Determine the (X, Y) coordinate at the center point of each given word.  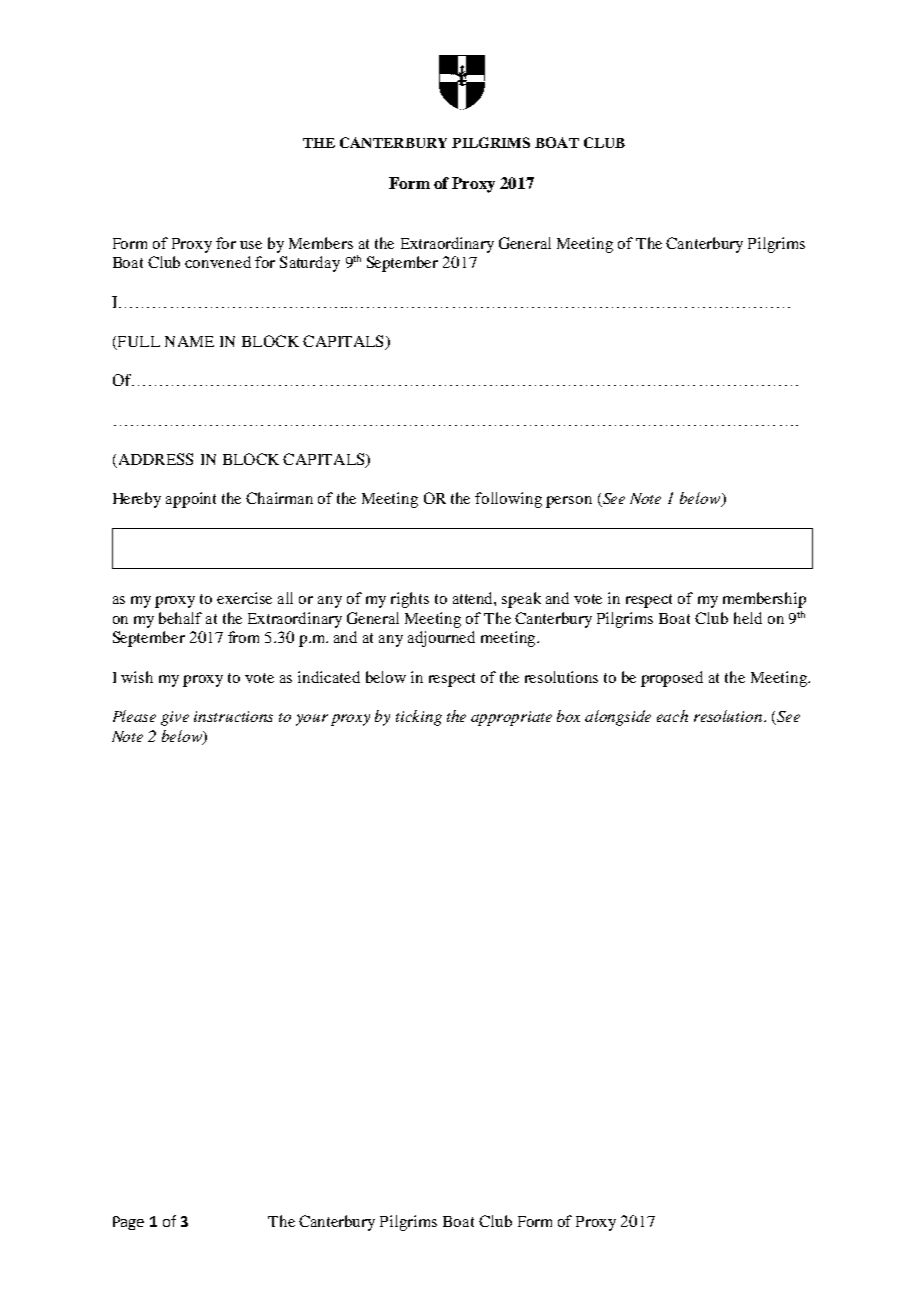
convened (218, 262)
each (672, 716)
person (569, 502)
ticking (419, 718)
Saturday (310, 264)
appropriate (511, 718)
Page (128, 1223)
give (175, 718)
